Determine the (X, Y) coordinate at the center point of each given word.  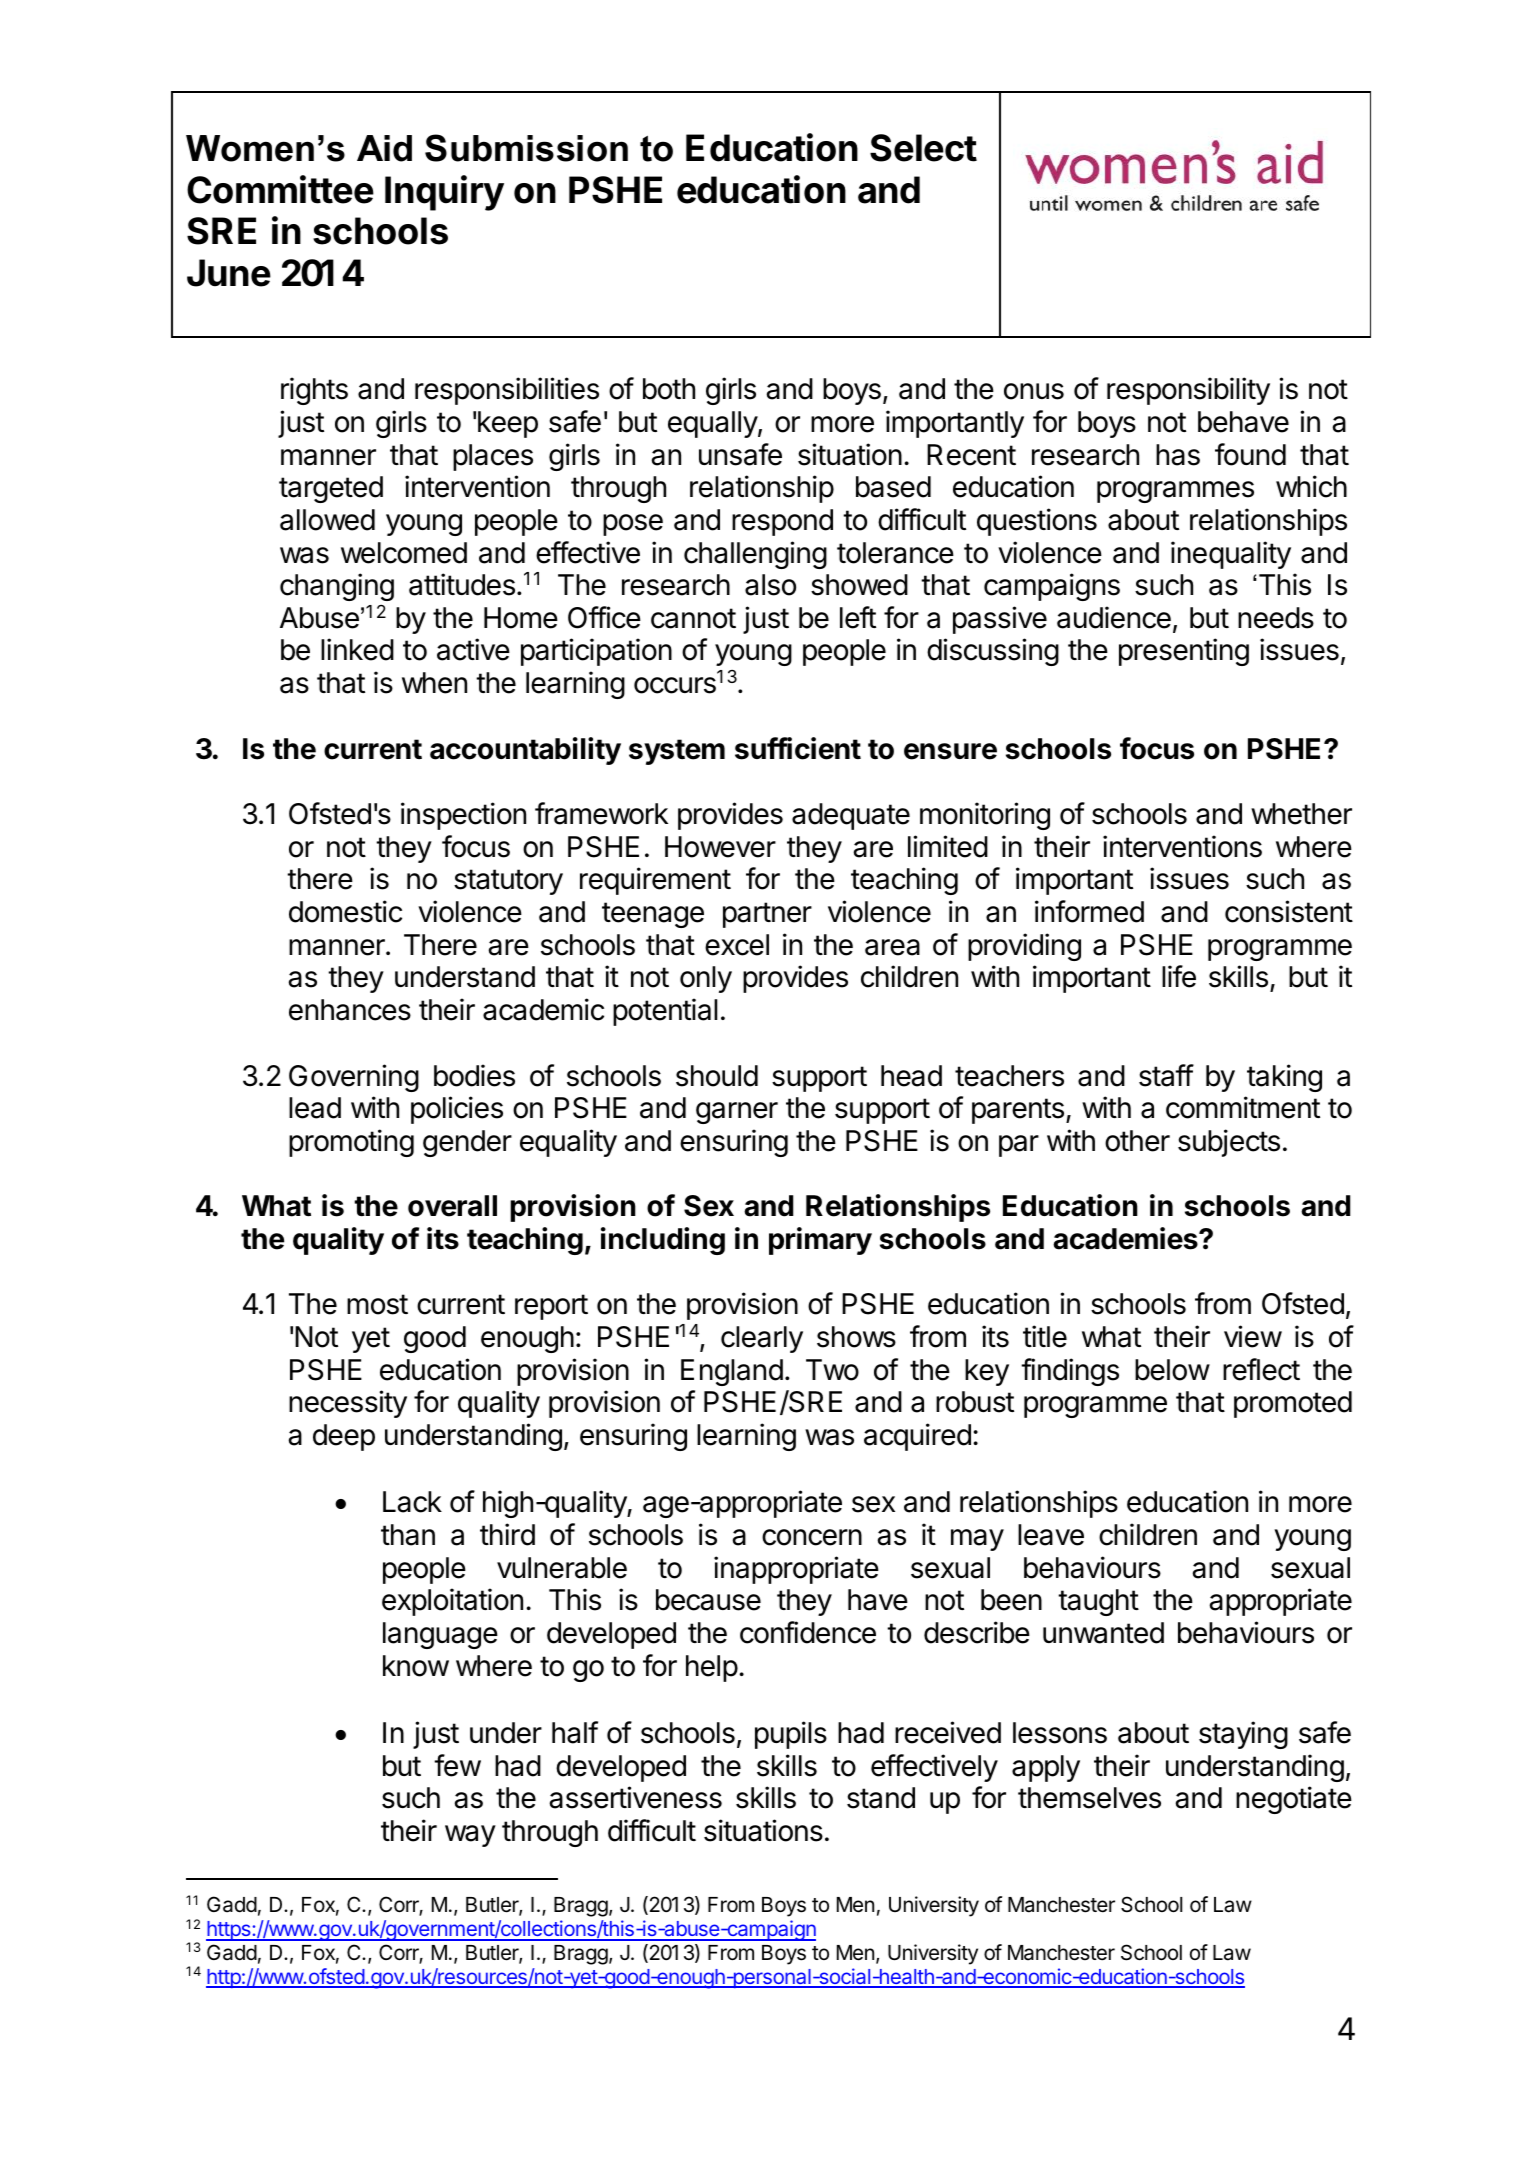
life (1179, 976)
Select (923, 148)
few (457, 1765)
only (706, 979)
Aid (384, 148)
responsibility (1188, 391)
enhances (350, 1010)
